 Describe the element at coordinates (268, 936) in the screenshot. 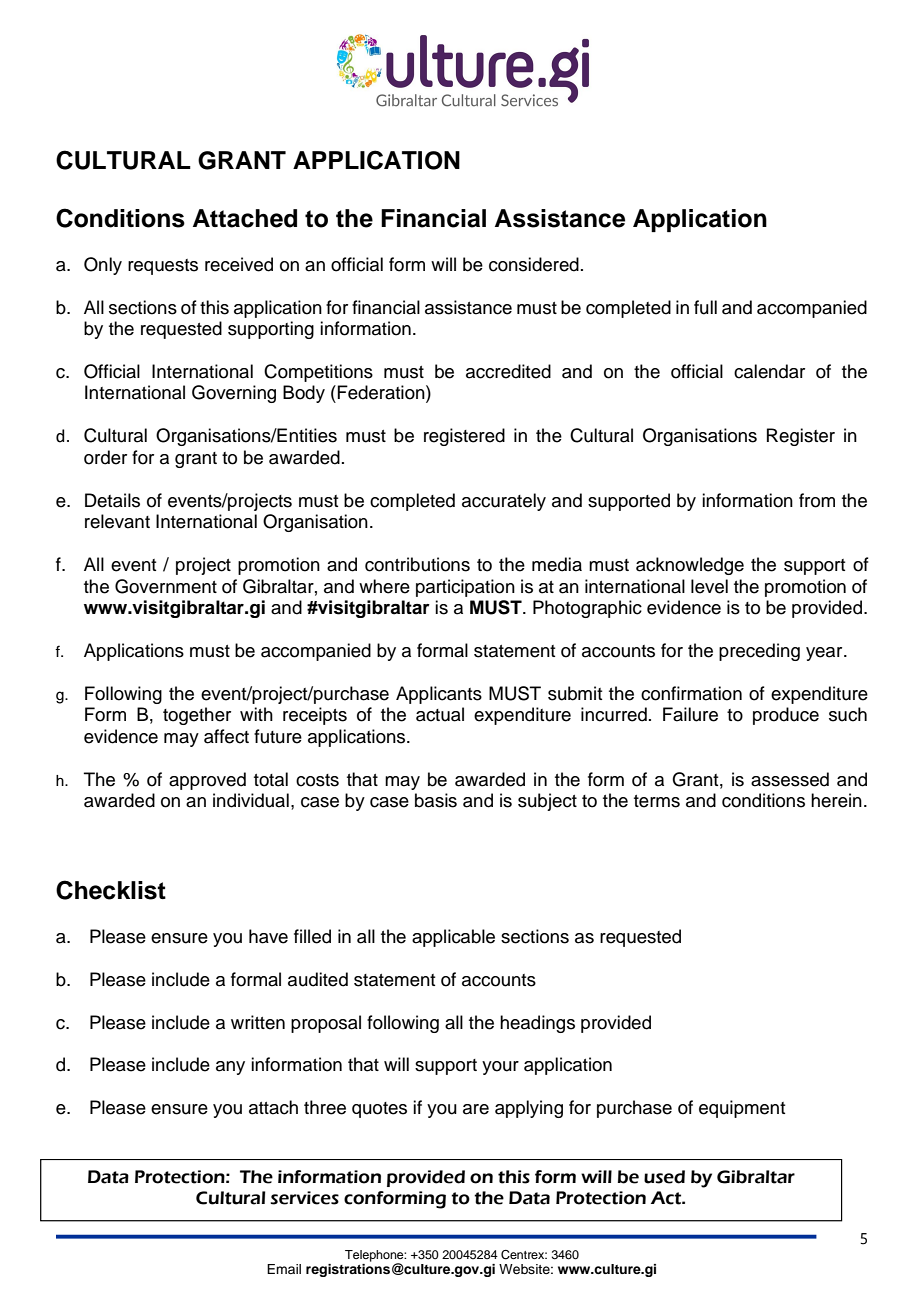

I see `have` at that location.
